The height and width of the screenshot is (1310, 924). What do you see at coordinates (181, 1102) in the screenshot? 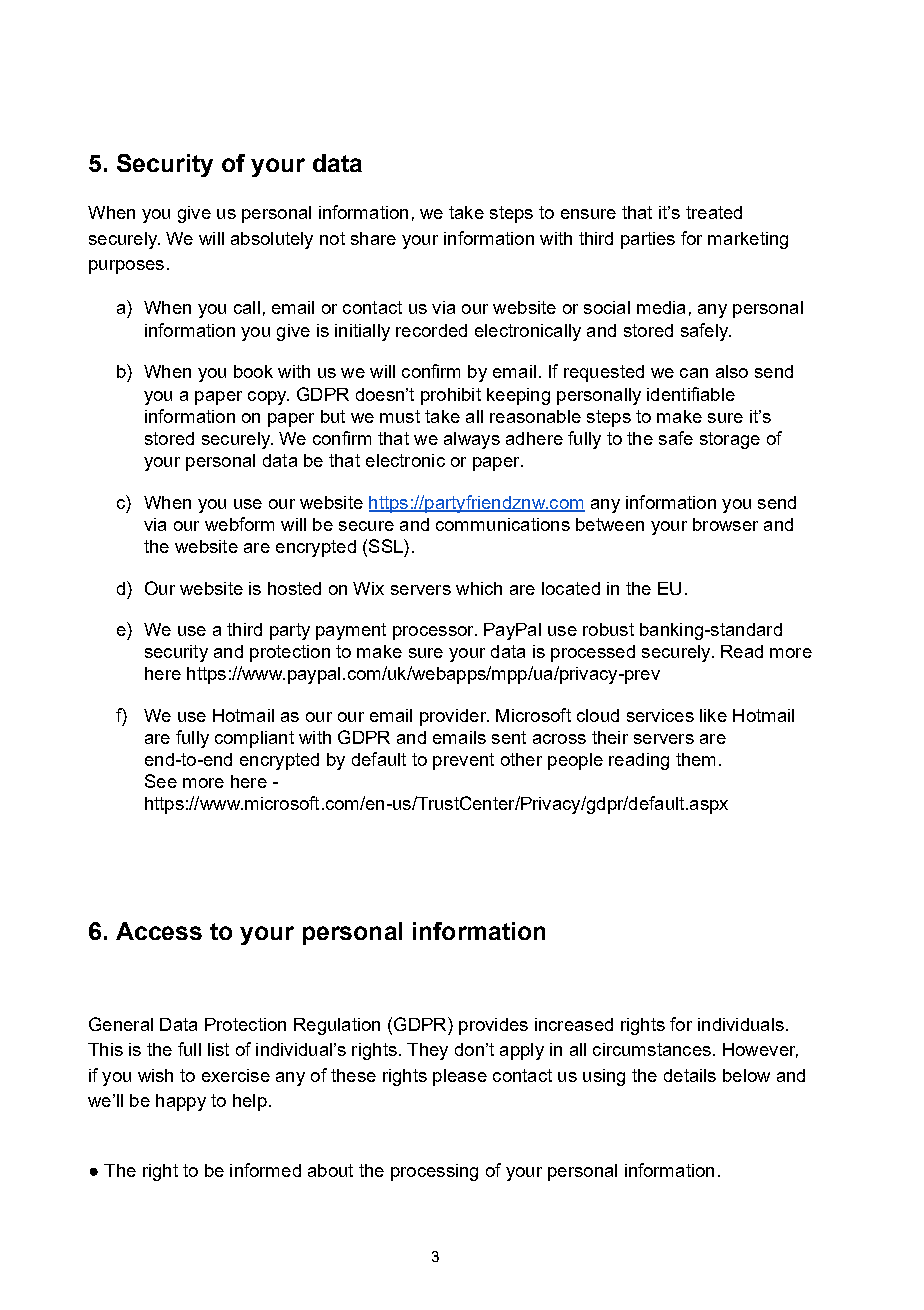
I see `happy` at bounding box center [181, 1102].
